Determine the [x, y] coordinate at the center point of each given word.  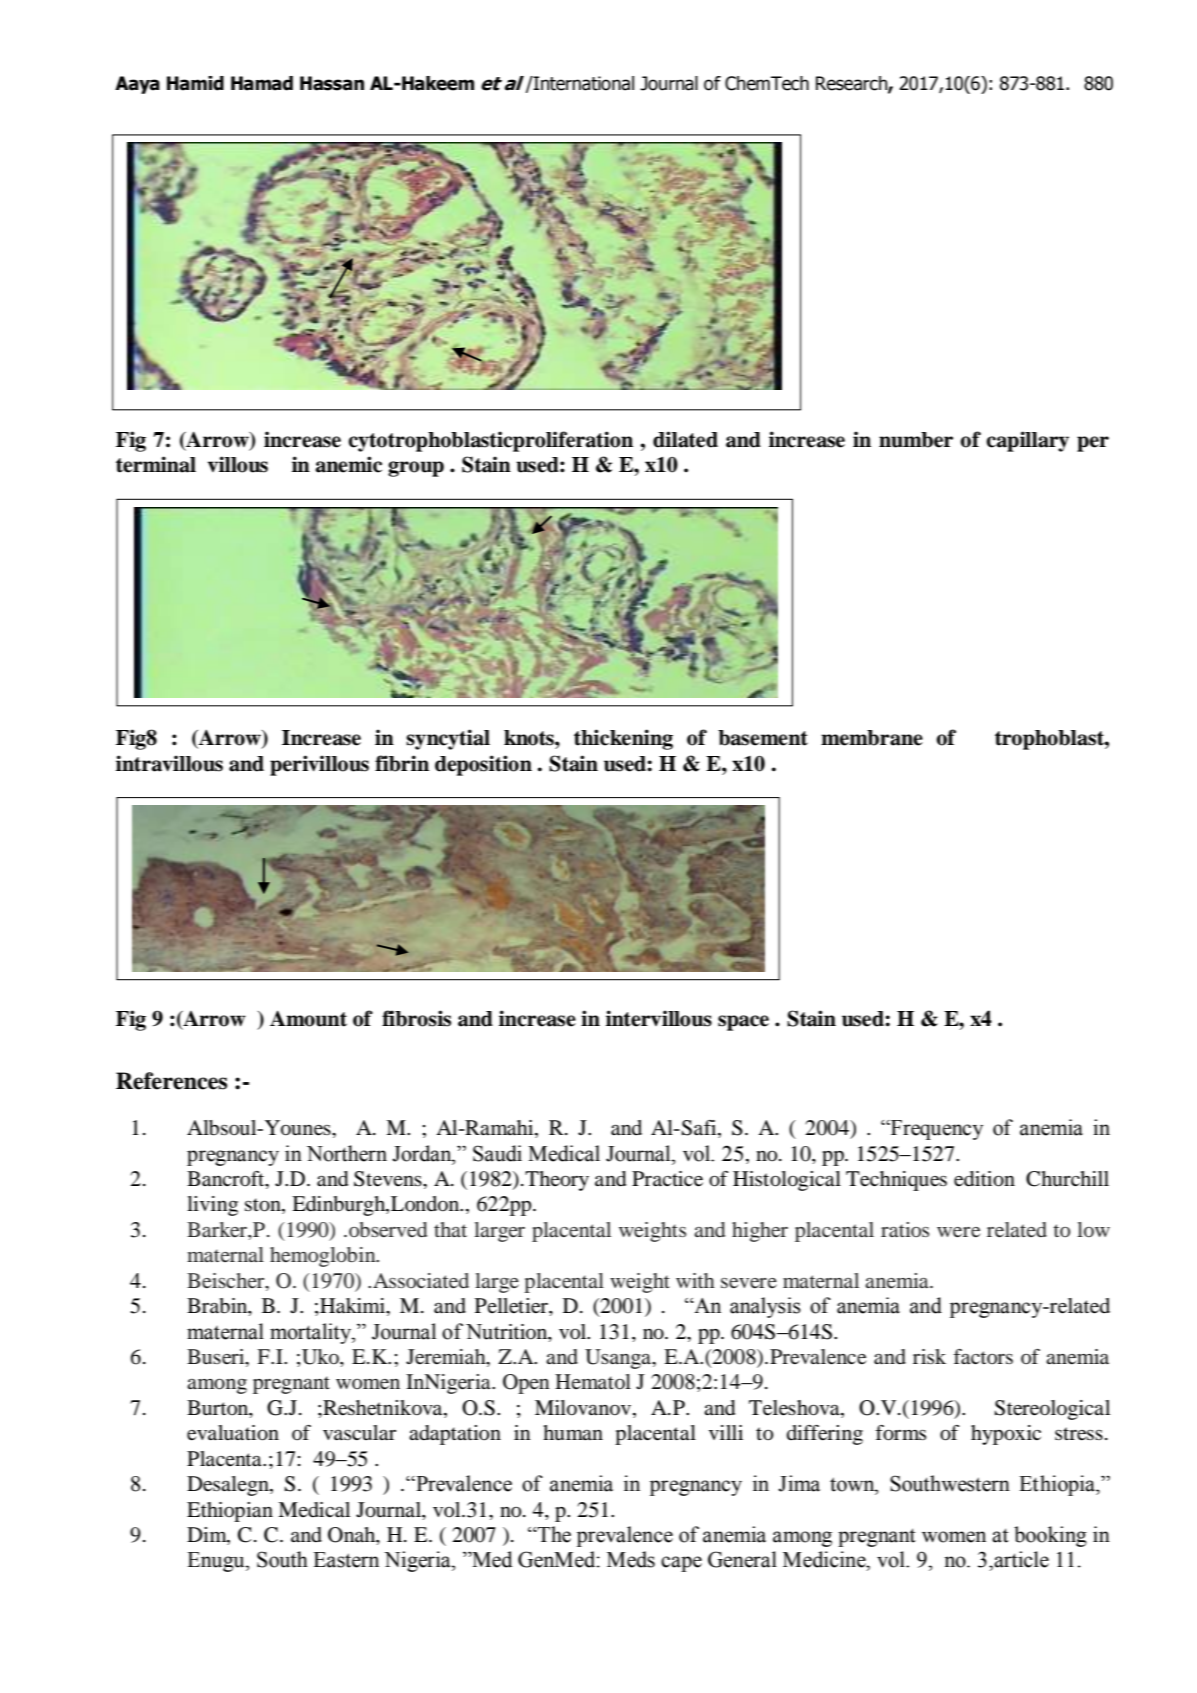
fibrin [402, 763]
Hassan [332, 83]
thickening [623, 739]
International [583, 83]
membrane [872, 738]
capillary [1027, 441]
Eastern [346, 1560]
